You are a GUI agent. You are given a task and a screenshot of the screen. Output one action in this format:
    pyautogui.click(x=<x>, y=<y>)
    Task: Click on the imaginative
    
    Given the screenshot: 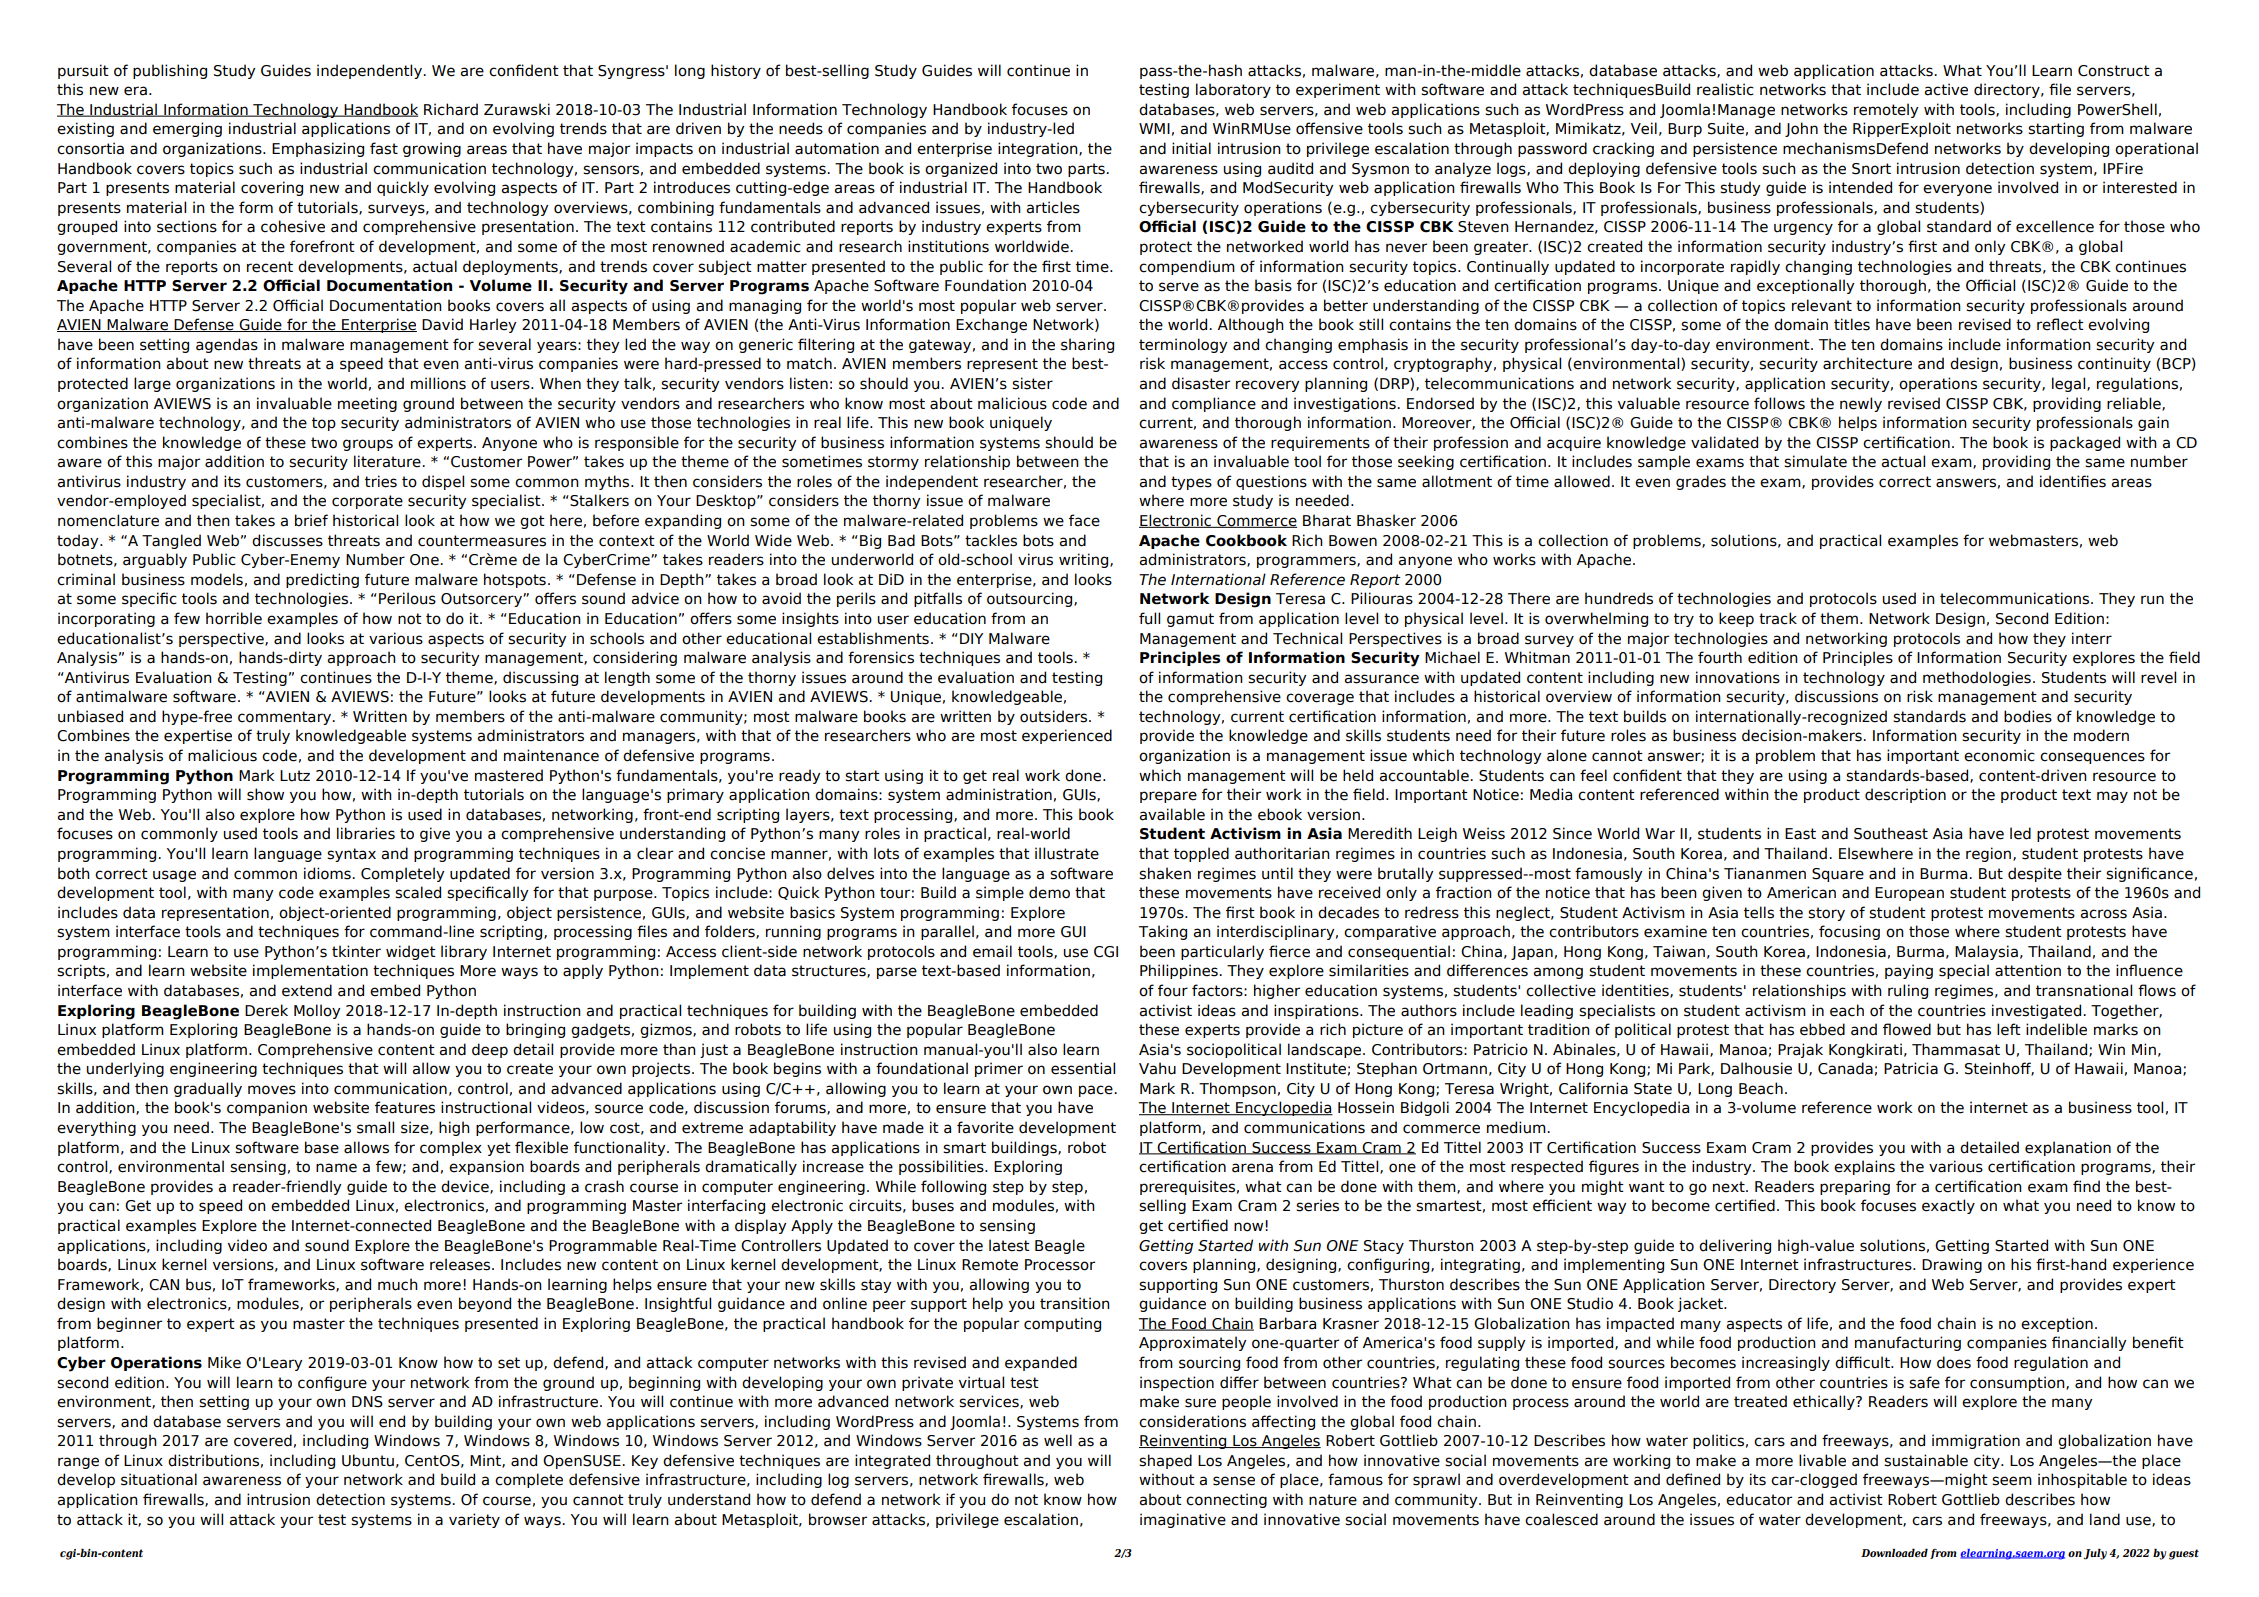 What is the action you would take?
    pyautogui.click(x=1183, y=1520)
